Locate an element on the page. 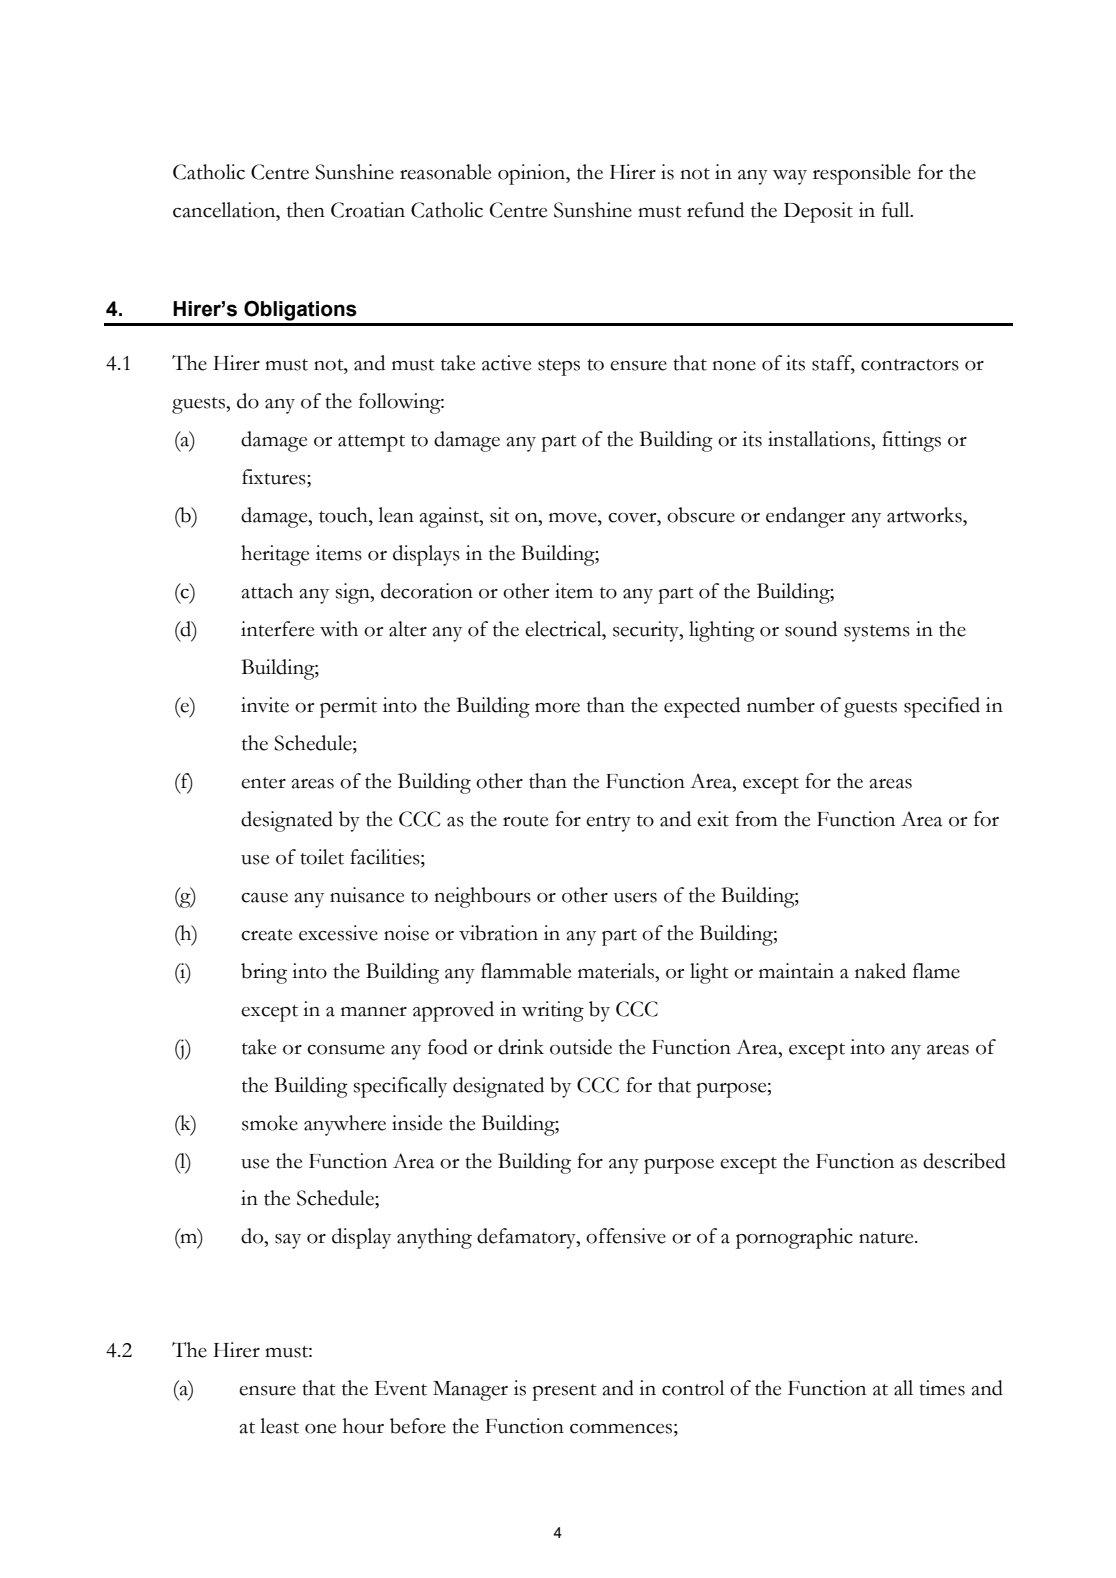 The width and height of the document is (1116, 1578). refund is located at coordinates (715, 210).
